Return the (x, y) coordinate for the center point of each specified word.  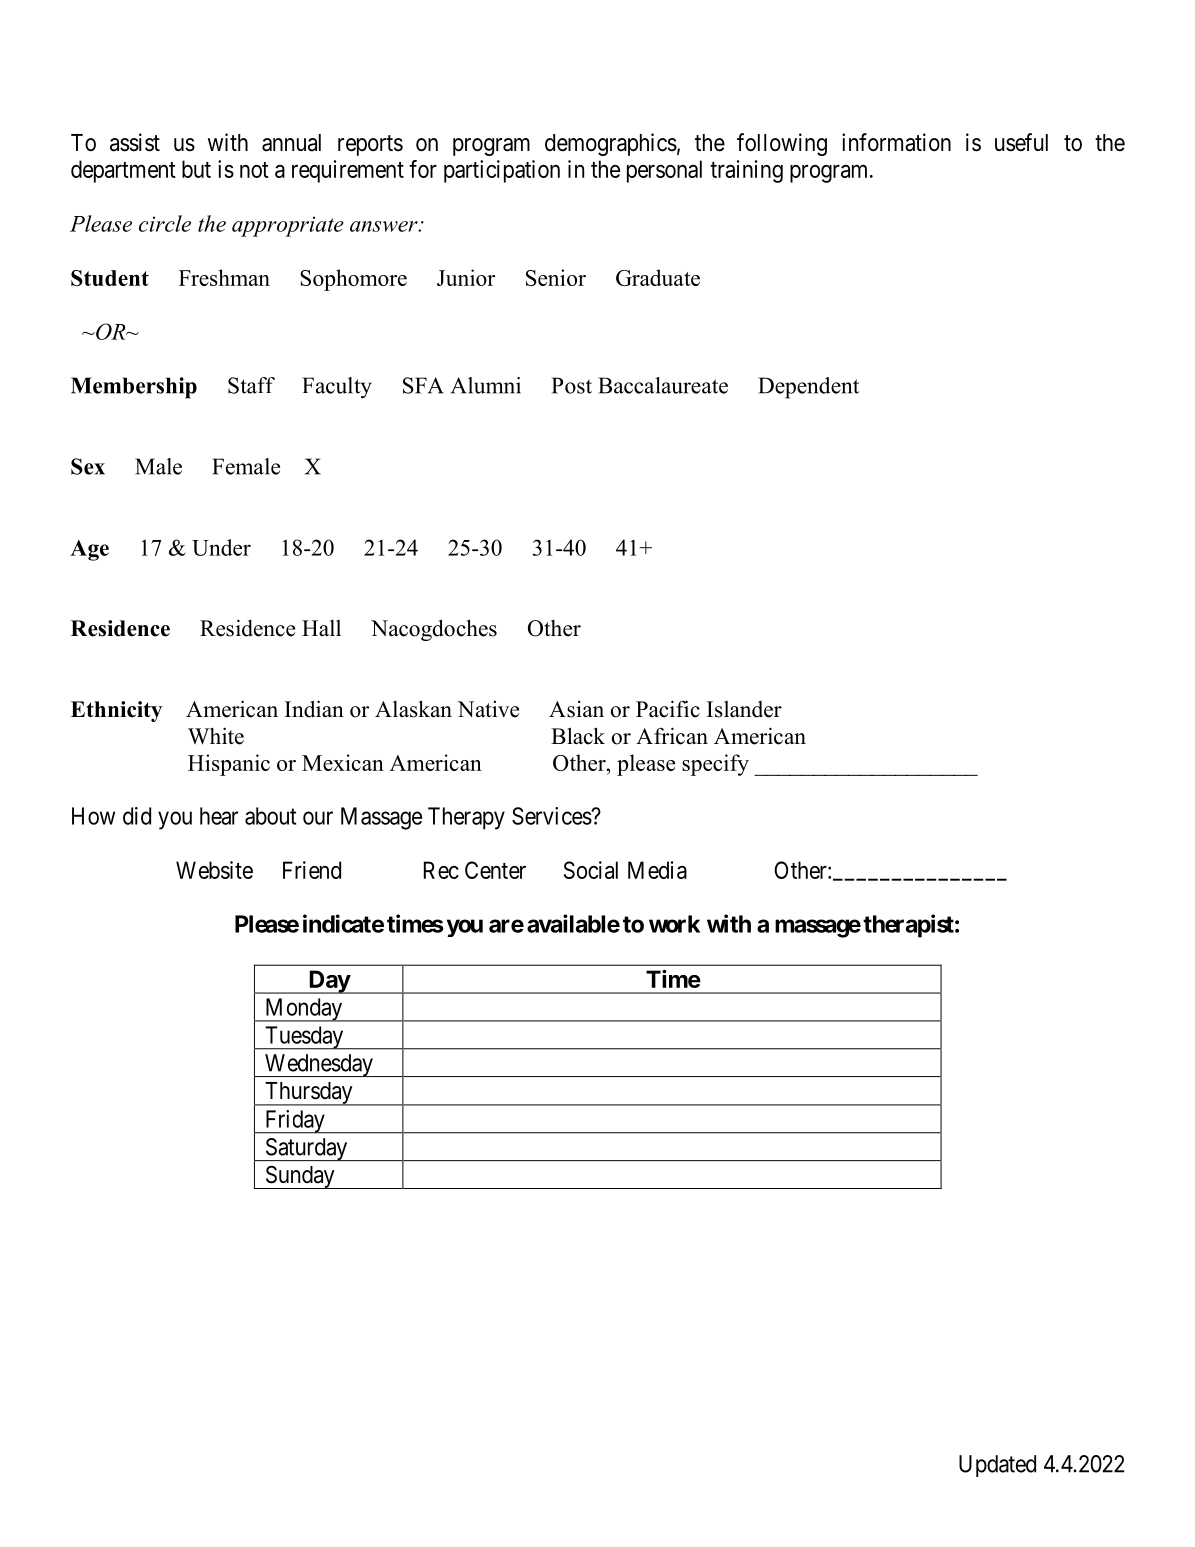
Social (591, 870)
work (674, 924)
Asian (576, 709)
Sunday (300, 1177)
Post (572, 385)
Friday (294, 1122)
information (896, 142)
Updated (997, 1466)
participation (502, 171)
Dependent (808, 388)
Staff (251, 385)
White (216, 736)
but (196, 169)
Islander (744, 709)
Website (214, 870)
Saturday (306, 1149)
